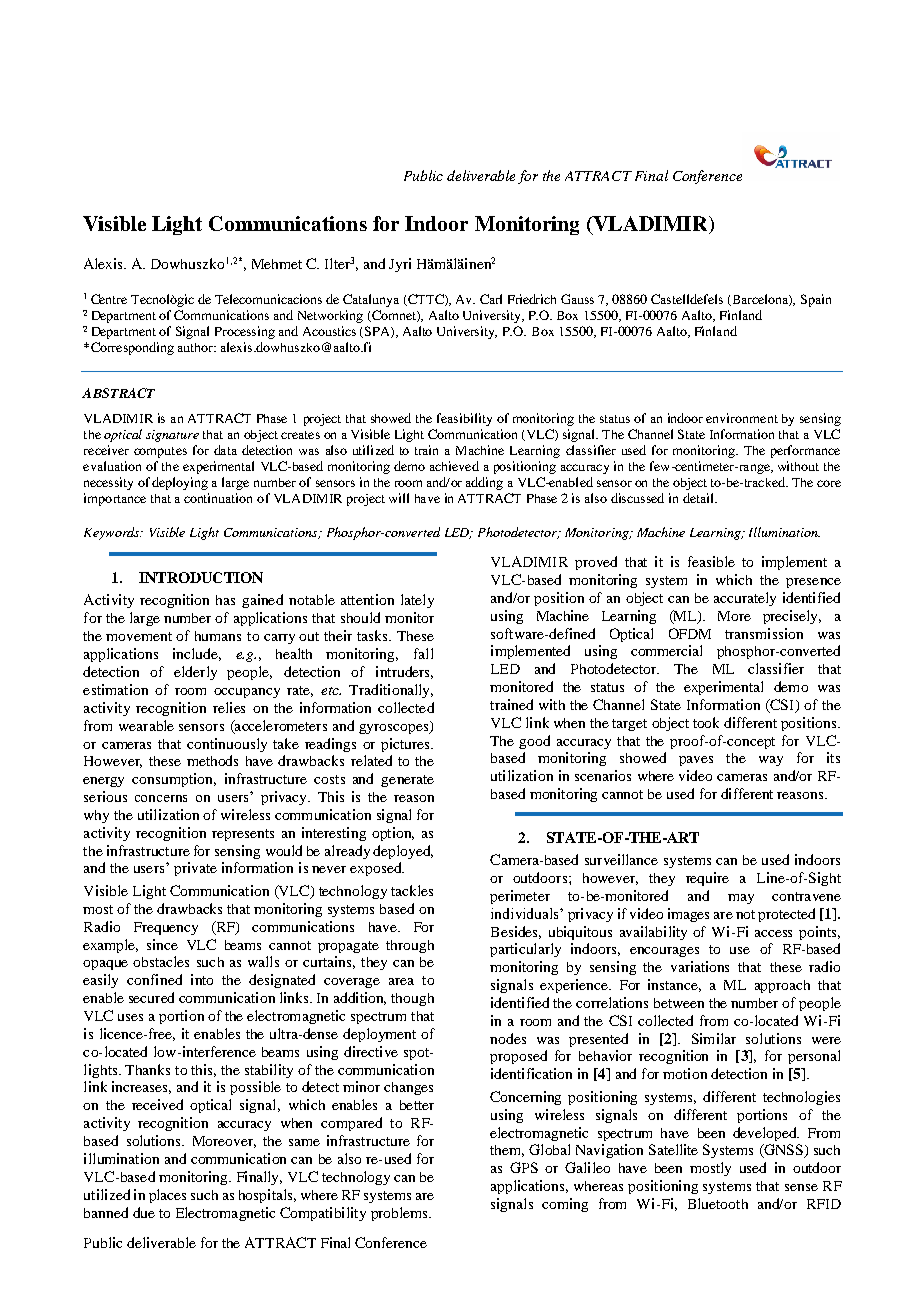 The height and width of the screenshot is (1308, 924). I want to click on adding, so click(484, 483).
